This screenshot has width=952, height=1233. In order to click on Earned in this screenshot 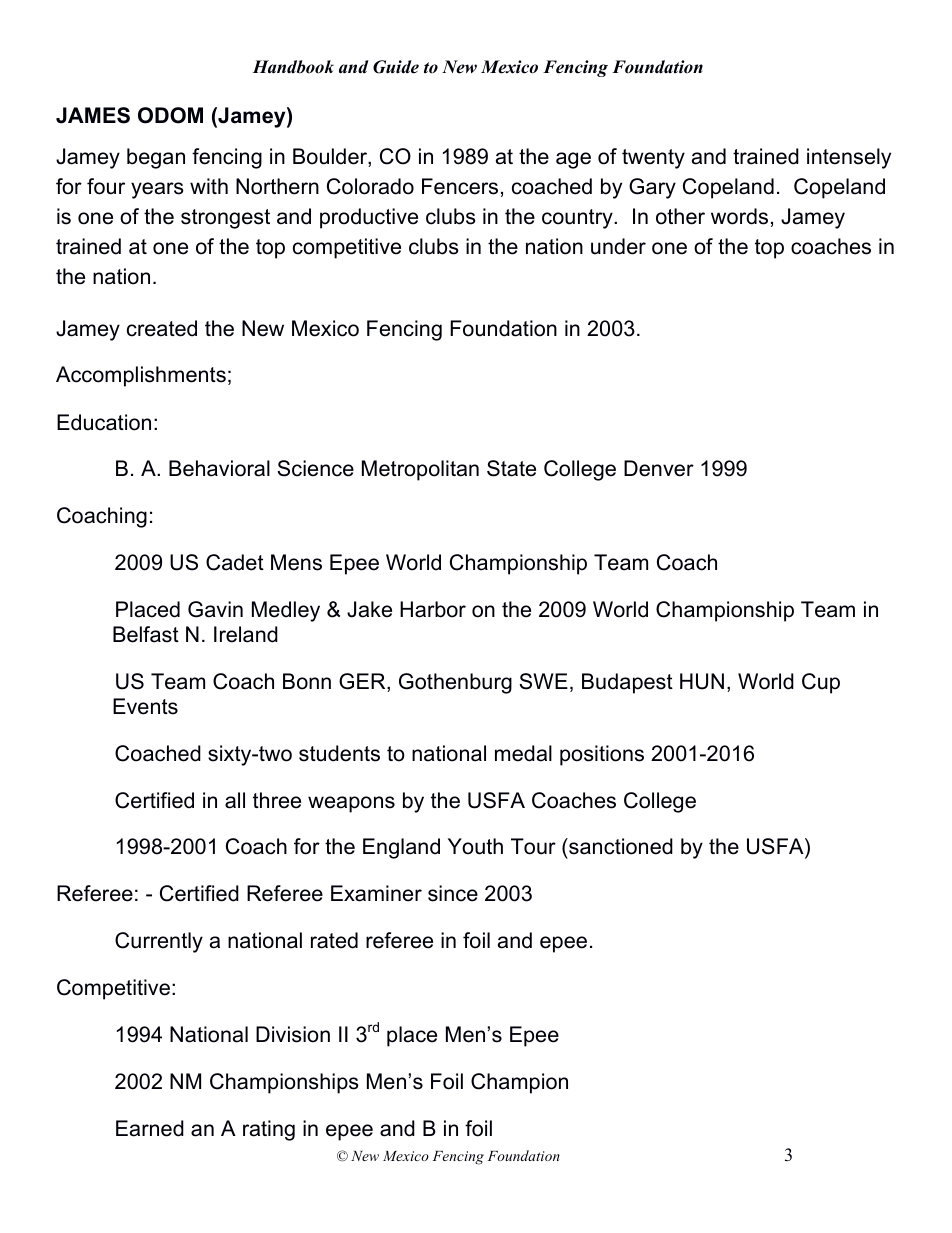, I will do `click(150, 1128)`.
